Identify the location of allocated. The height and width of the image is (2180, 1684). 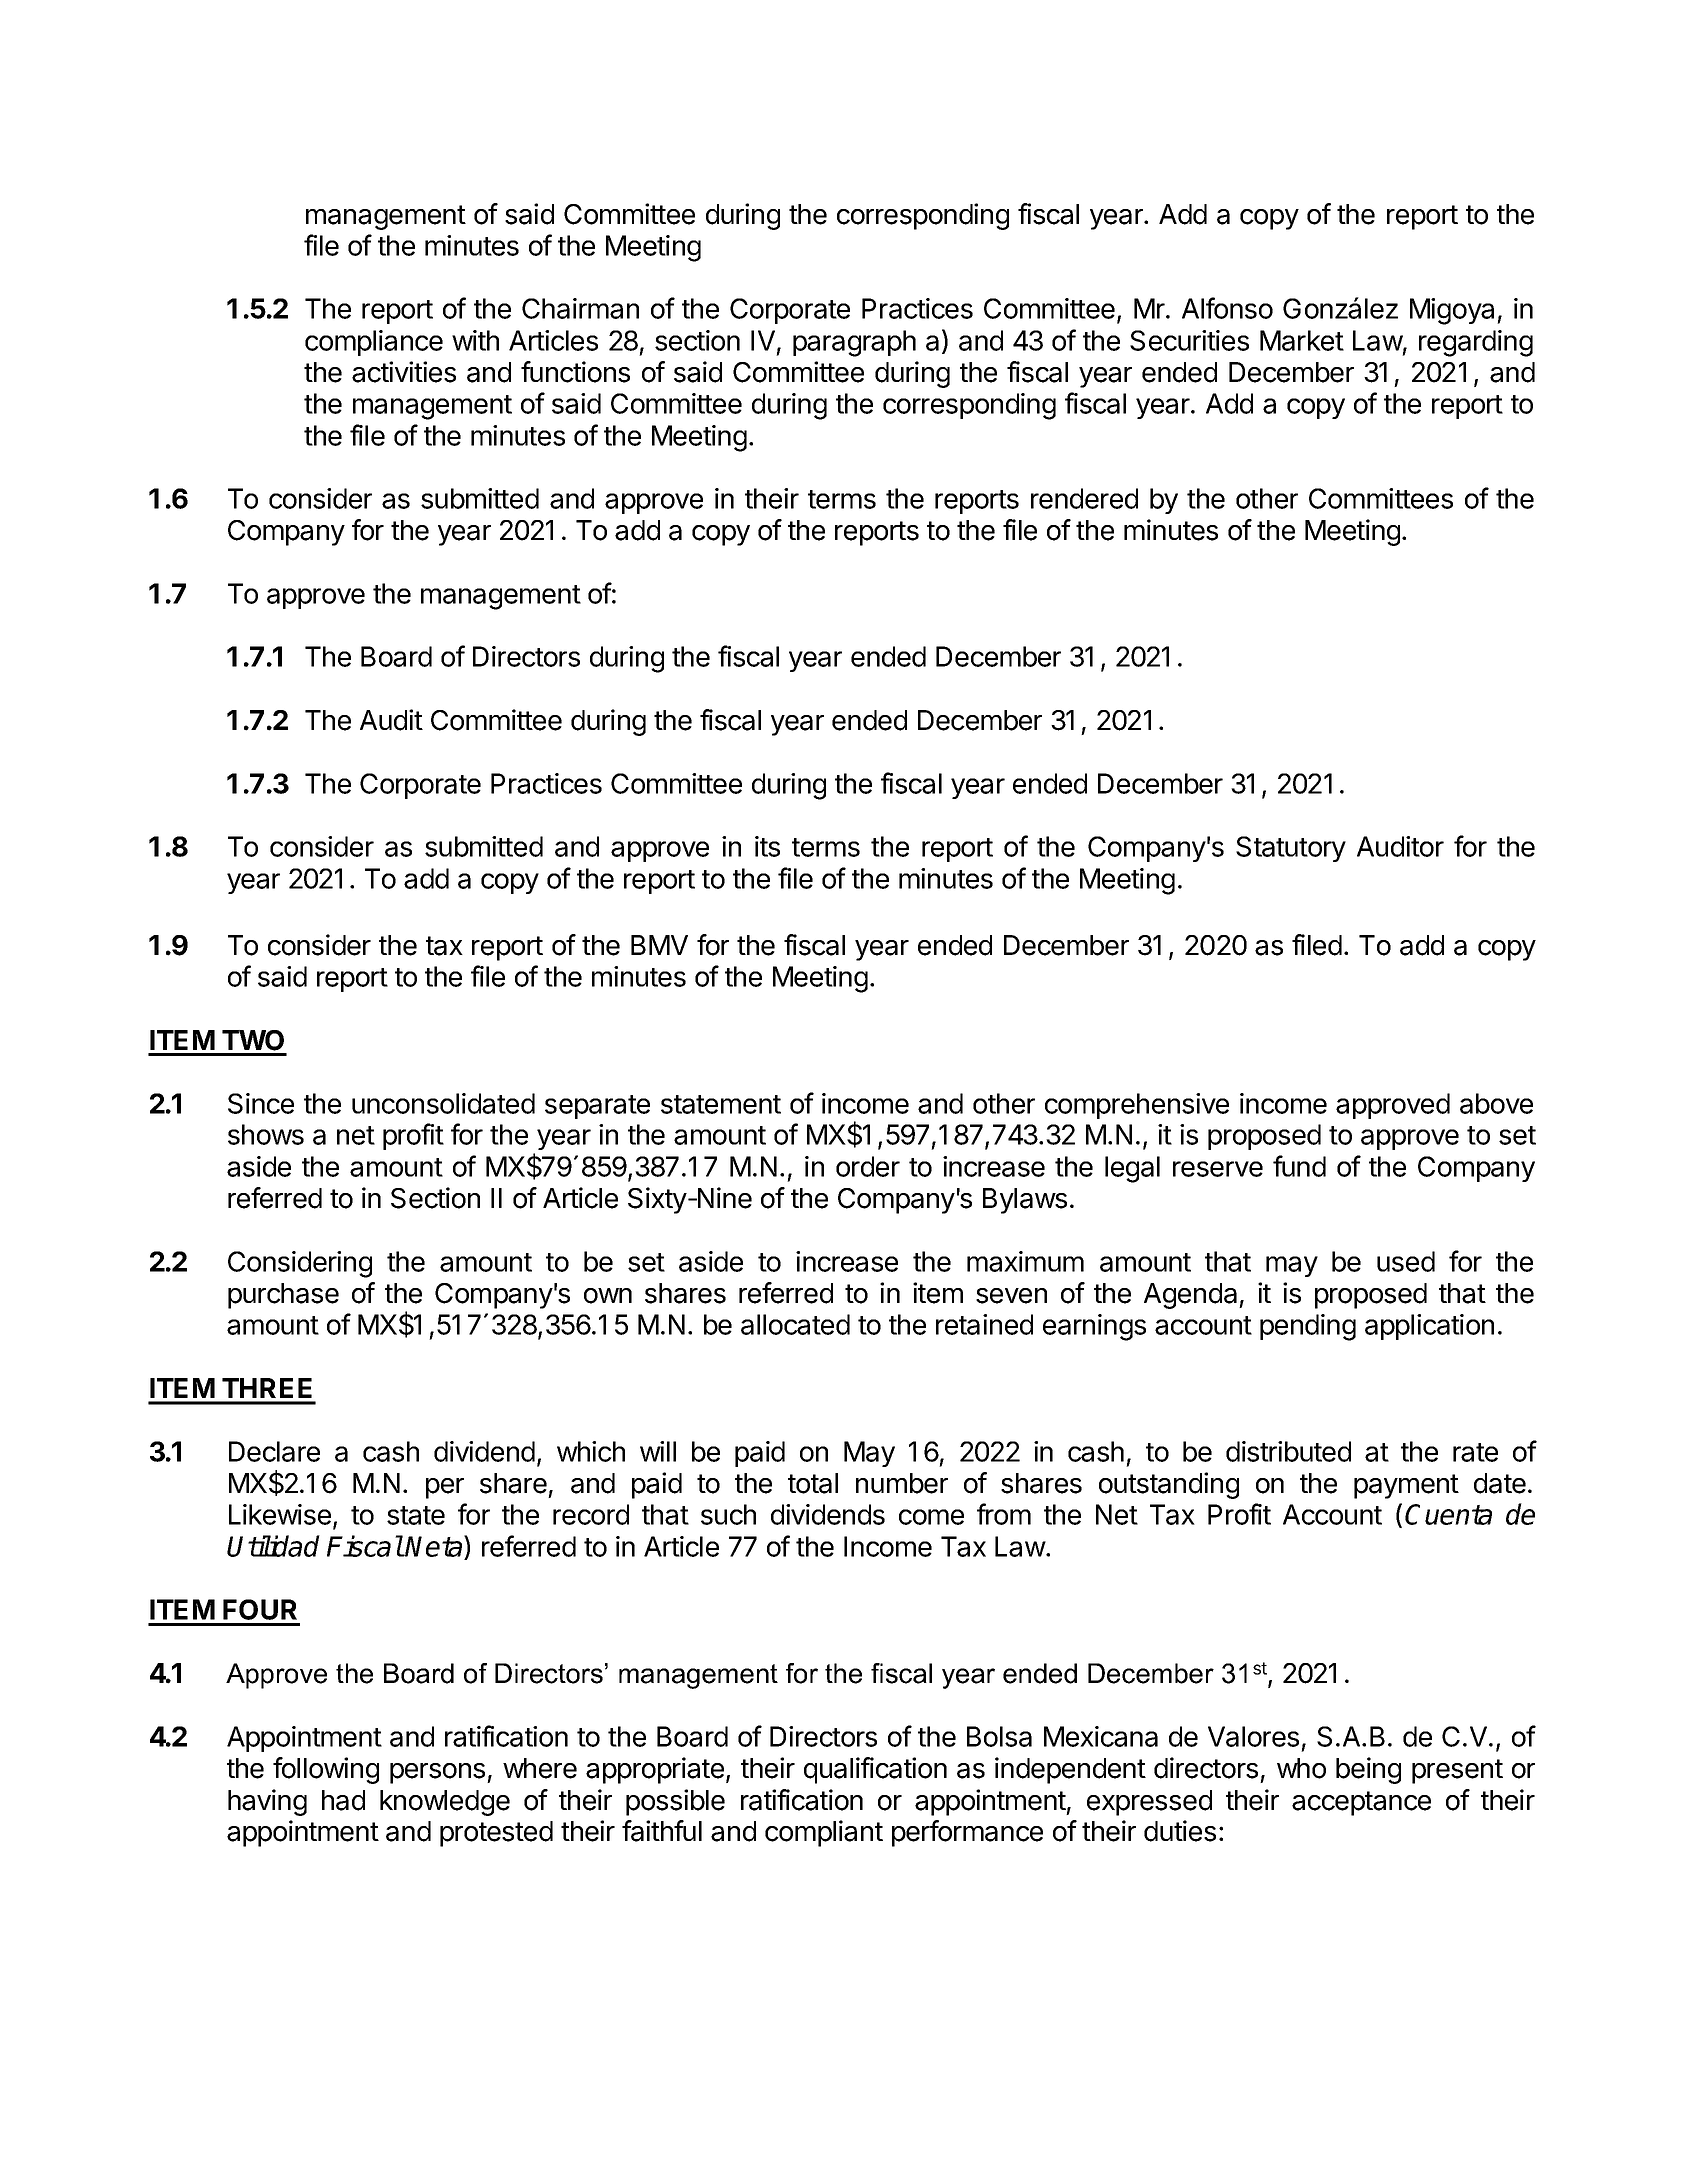
(795, 1324).
